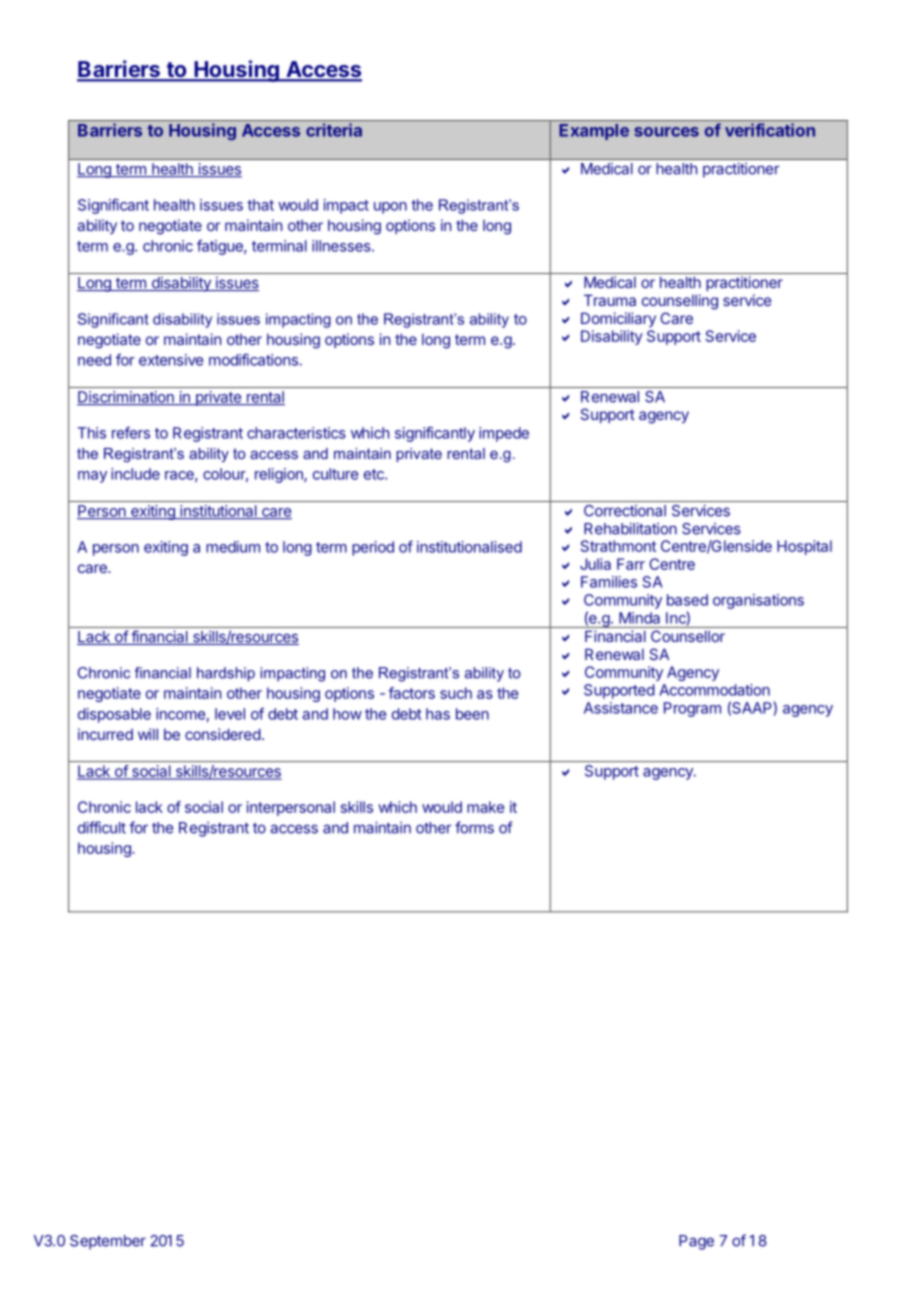 The image size is (924, 1307). I want to click on include, so click(135, 474).
